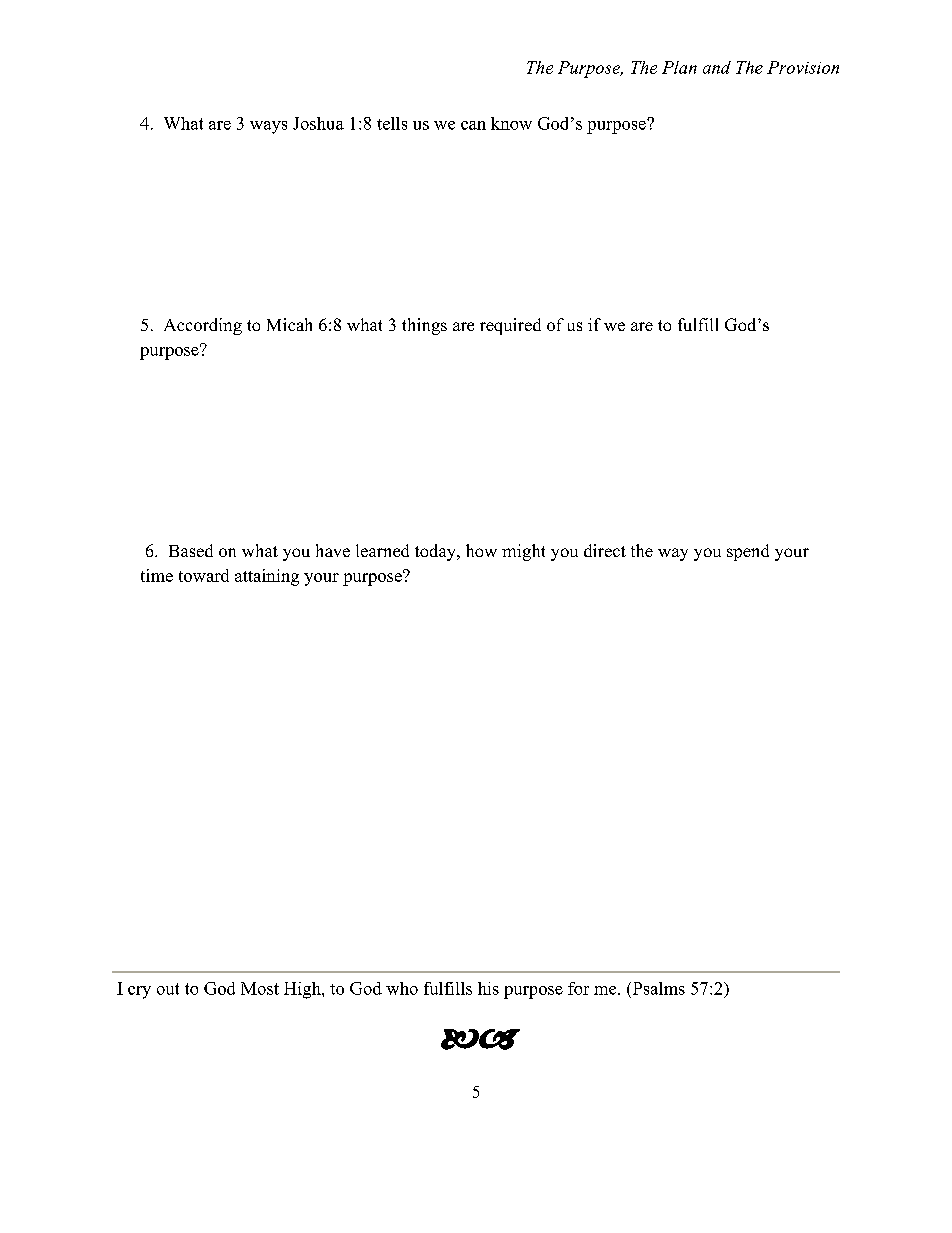 Image resolution: width=952 pixels, height=1233 pixels. What do you see at coordinates (268, 127) in the screenshot?
I see `ways` at bounding box center [268, 127].
